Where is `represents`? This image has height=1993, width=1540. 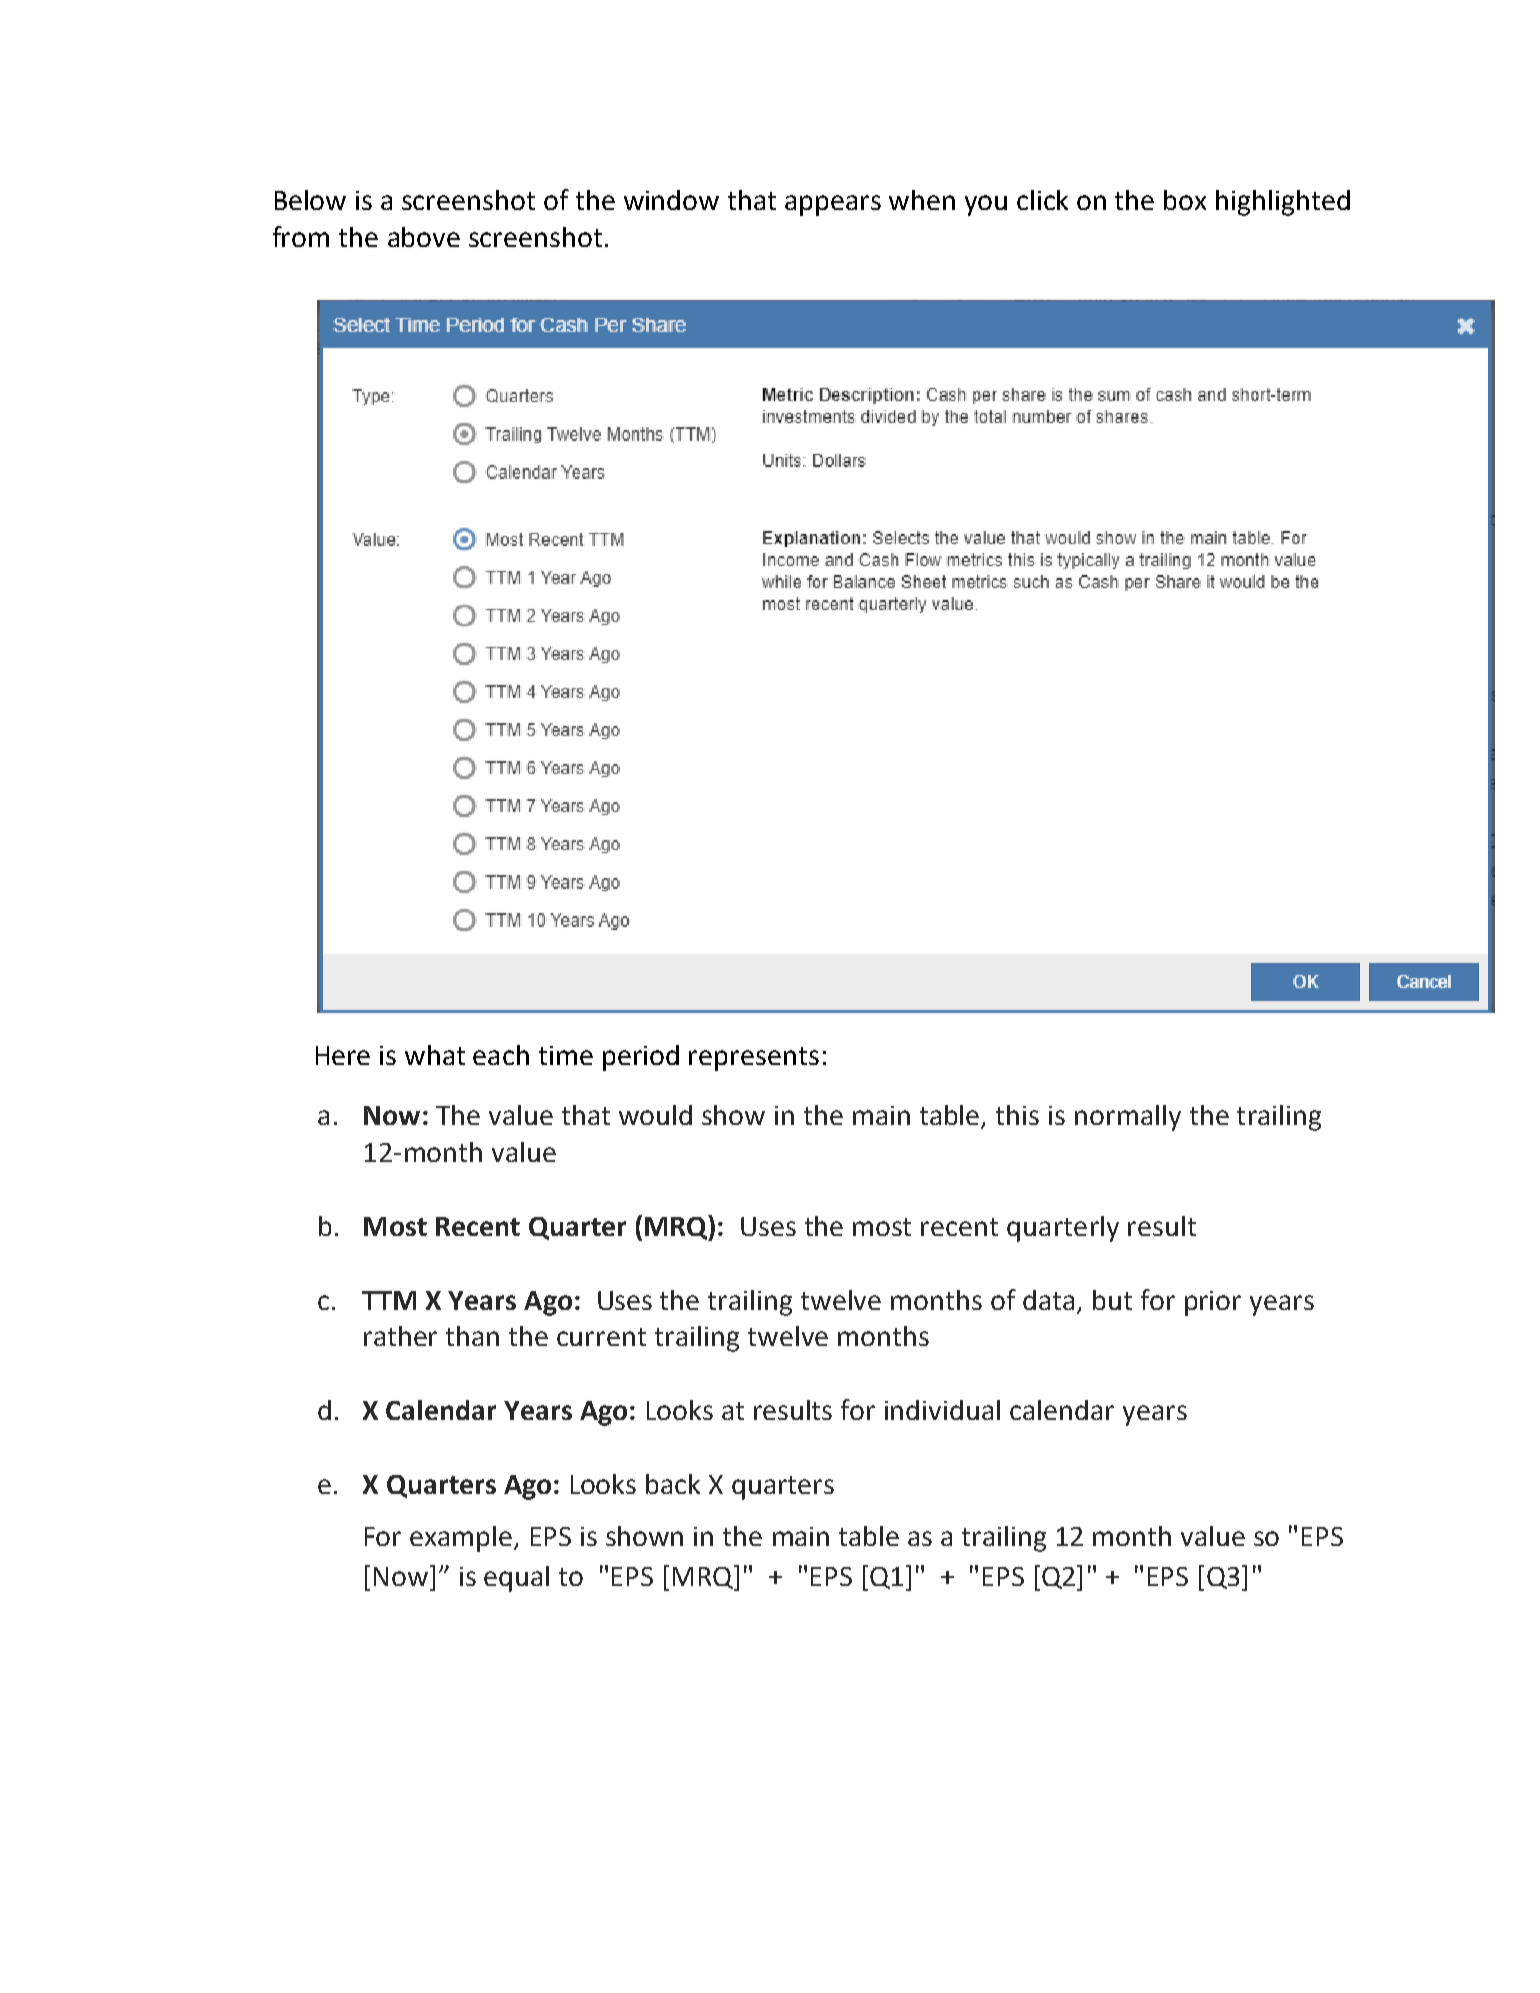 represents is located at coordinates (754, 1059).
